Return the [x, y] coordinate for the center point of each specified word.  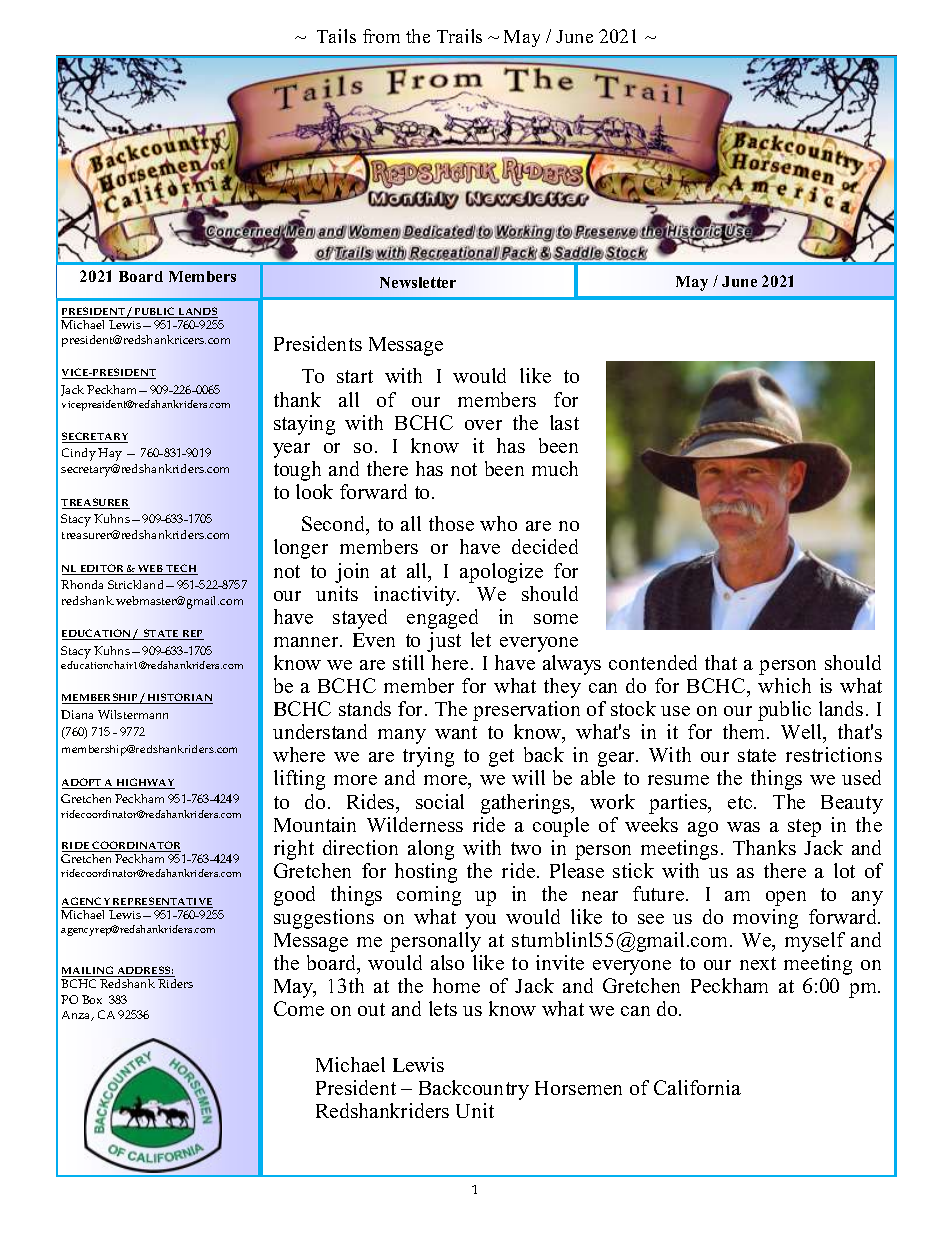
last [564, 422]
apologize [501, 573]
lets [443, 1008]
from [381, 36]
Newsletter [418, 282]
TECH [181, 569]
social [440, 801]
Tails [336, 36]
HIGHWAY [144, 783]
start [355, 376]
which [784, 685]
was [743, 827]
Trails [459, 36]
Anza [77, 1016]
